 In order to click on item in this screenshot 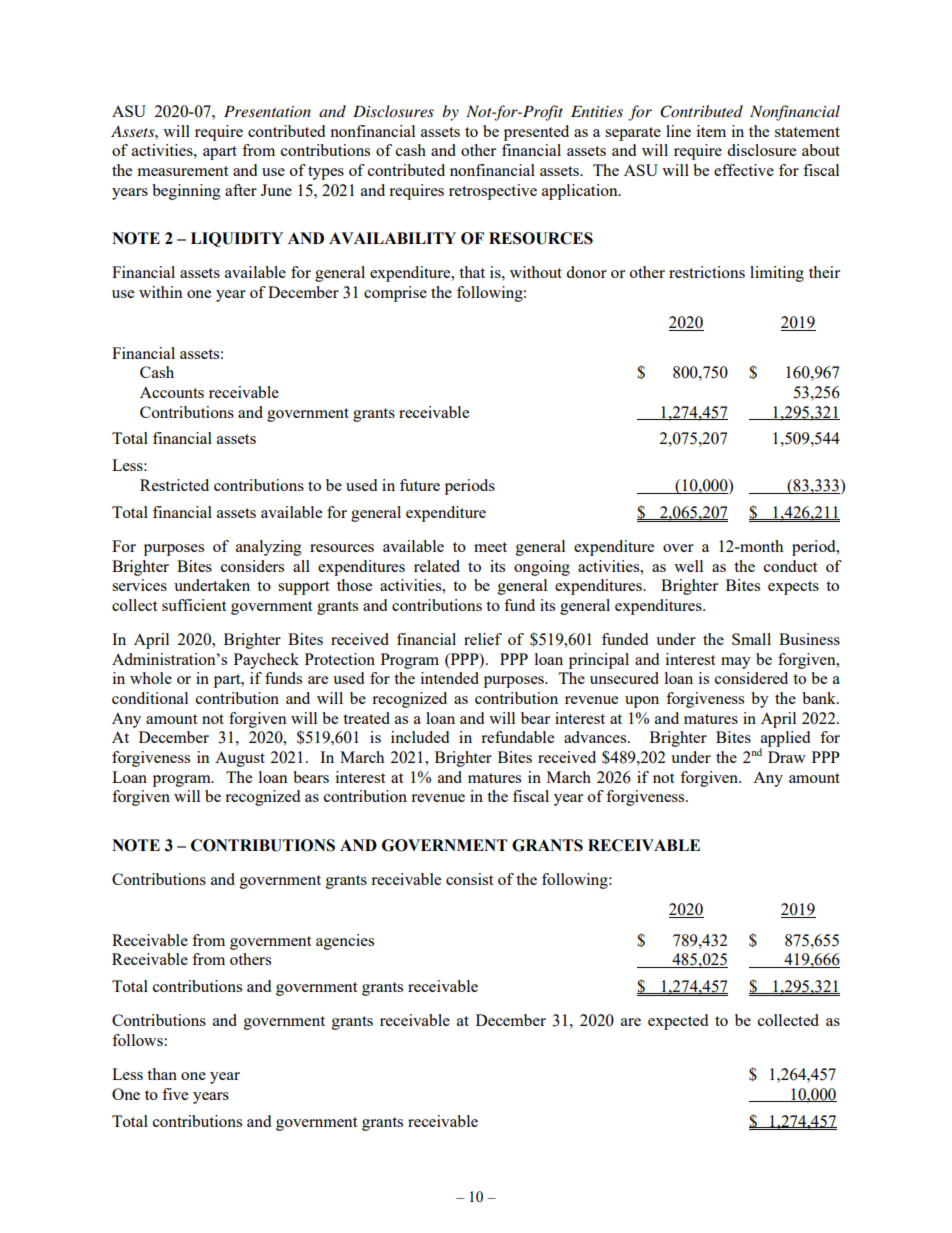, I will do `click(711, 131)`.
